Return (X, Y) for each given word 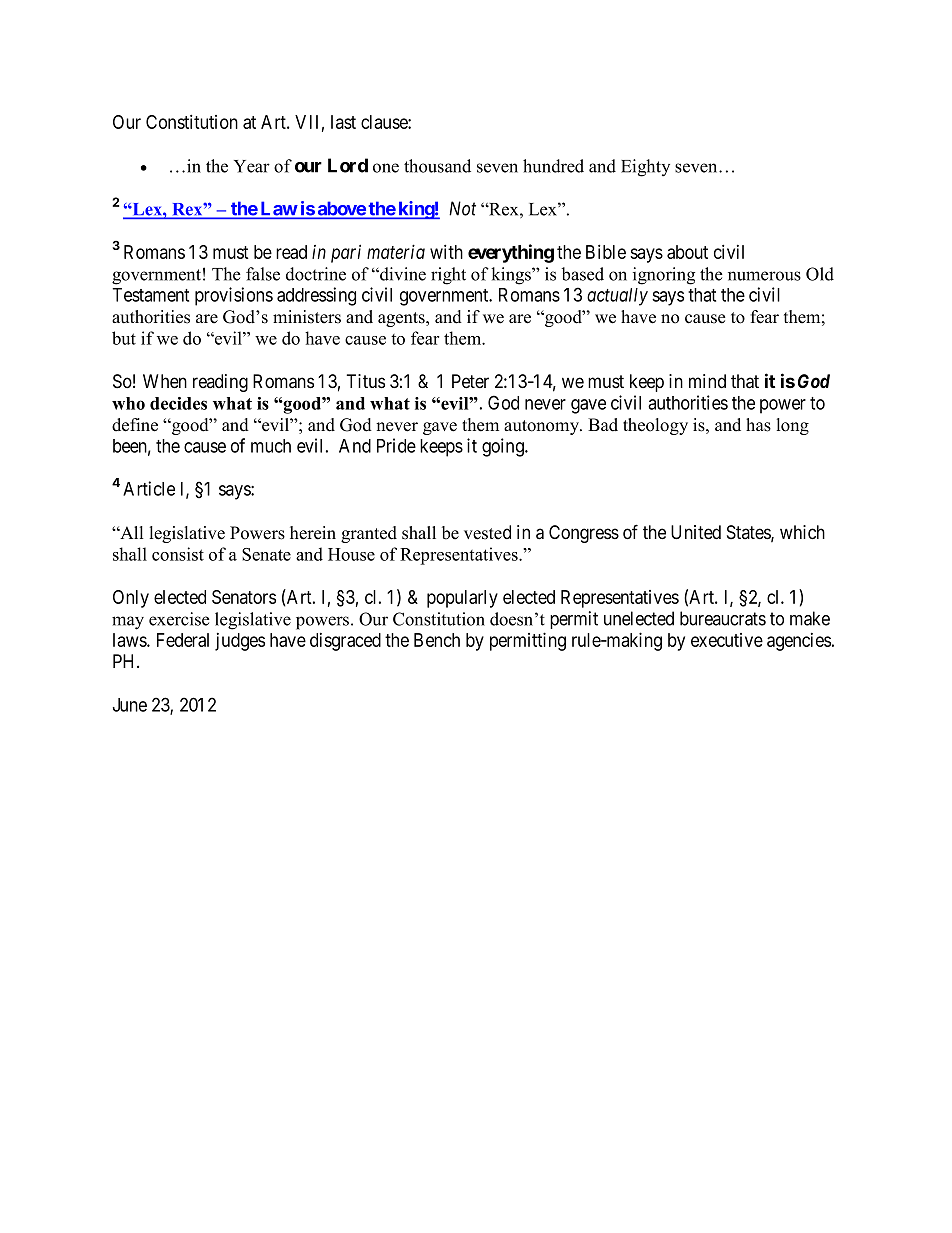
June (130, 705)
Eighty (645, 168)
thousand (437, 166)
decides (178, 403)
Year (252, 166)
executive (727, 640)
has (758, 425)
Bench (437, 640)
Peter (470, 381)
